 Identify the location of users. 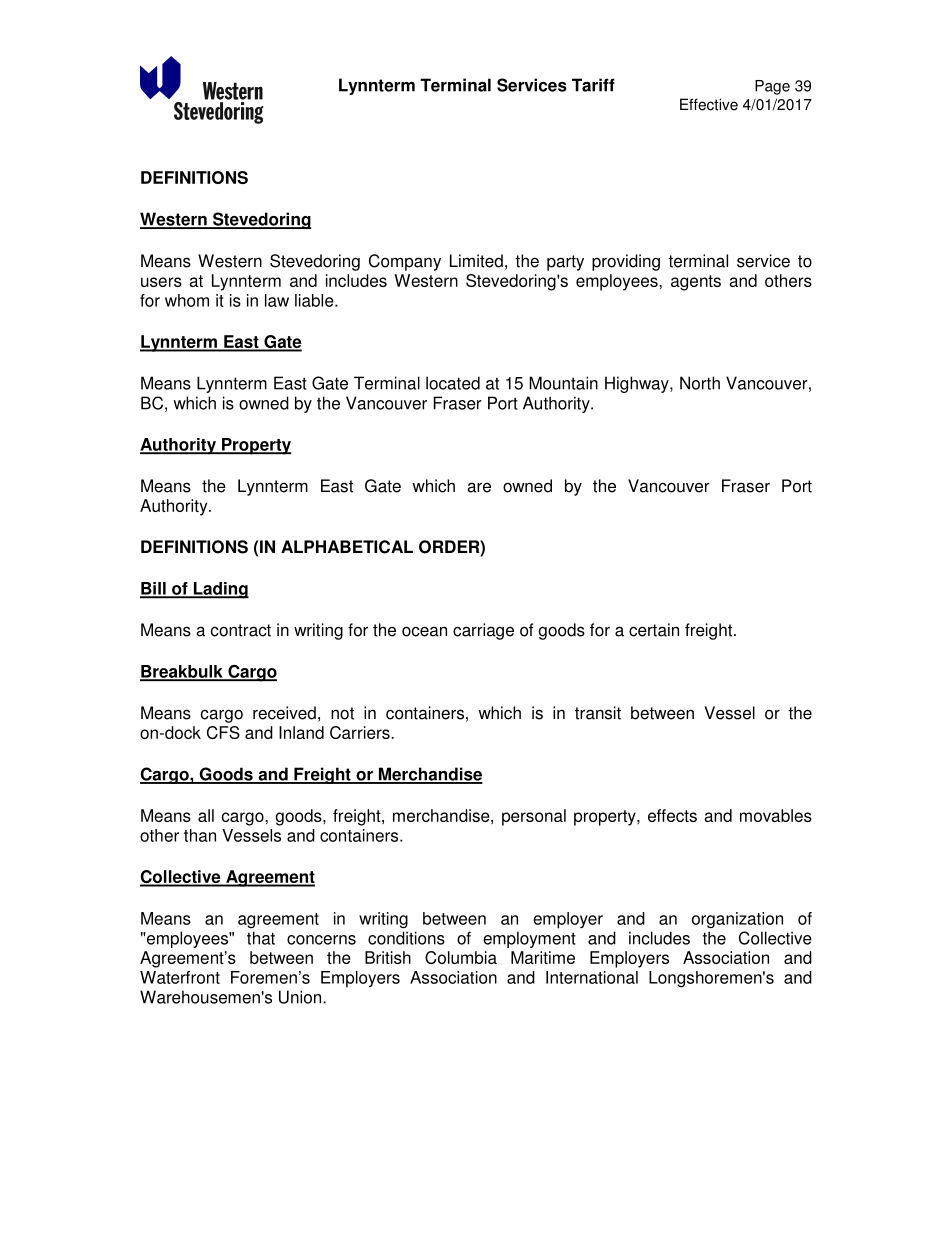
(161, 282).
